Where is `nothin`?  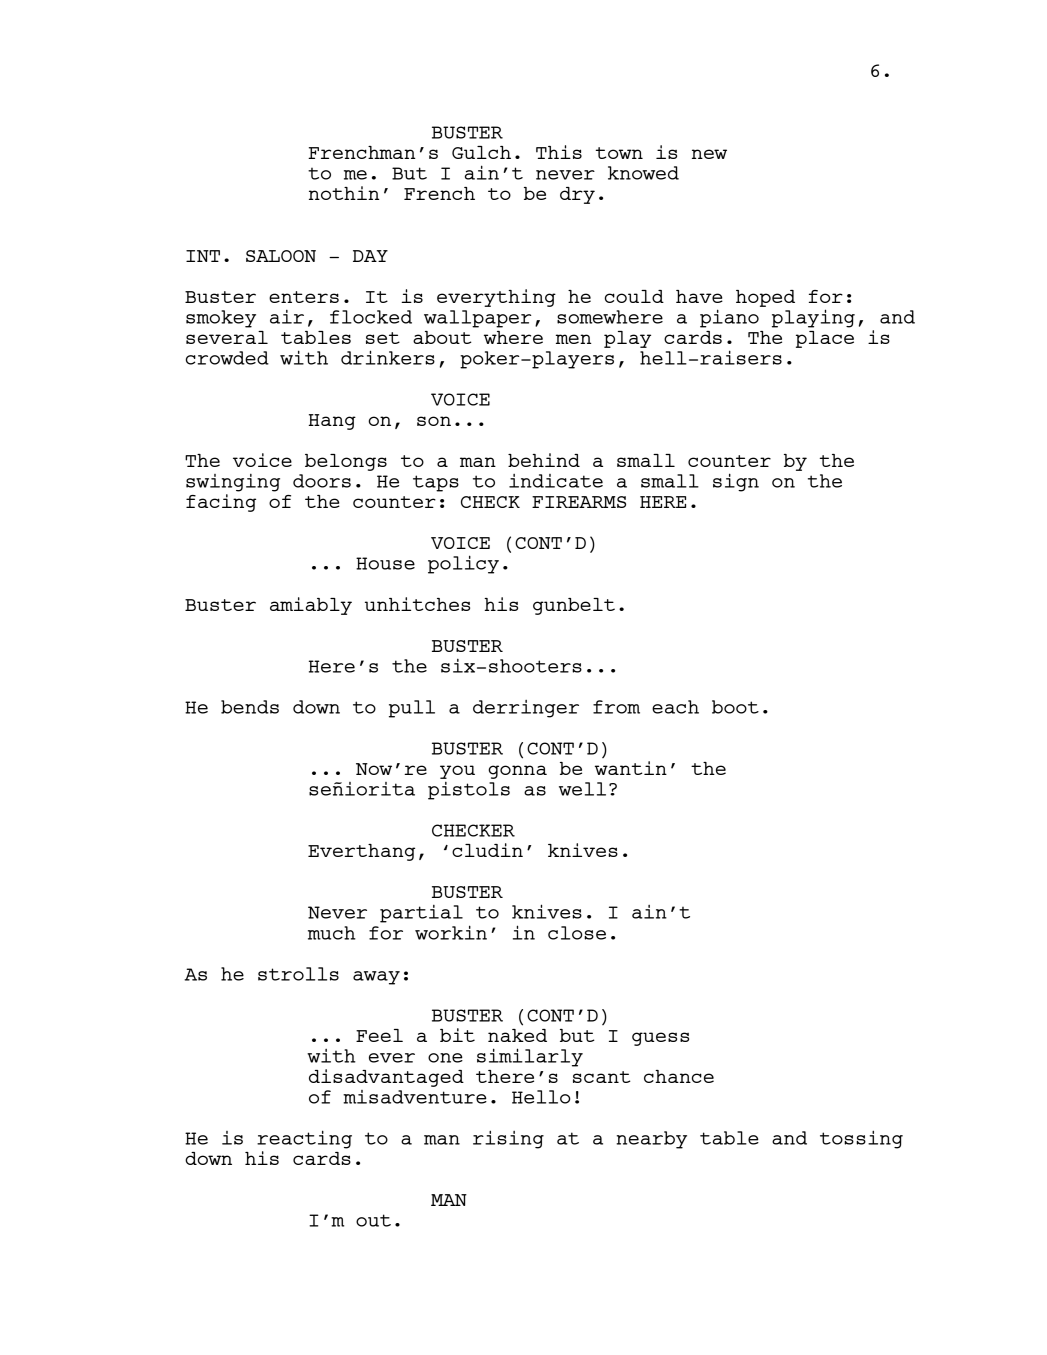
nothin is located at coordinates (344, 193).
